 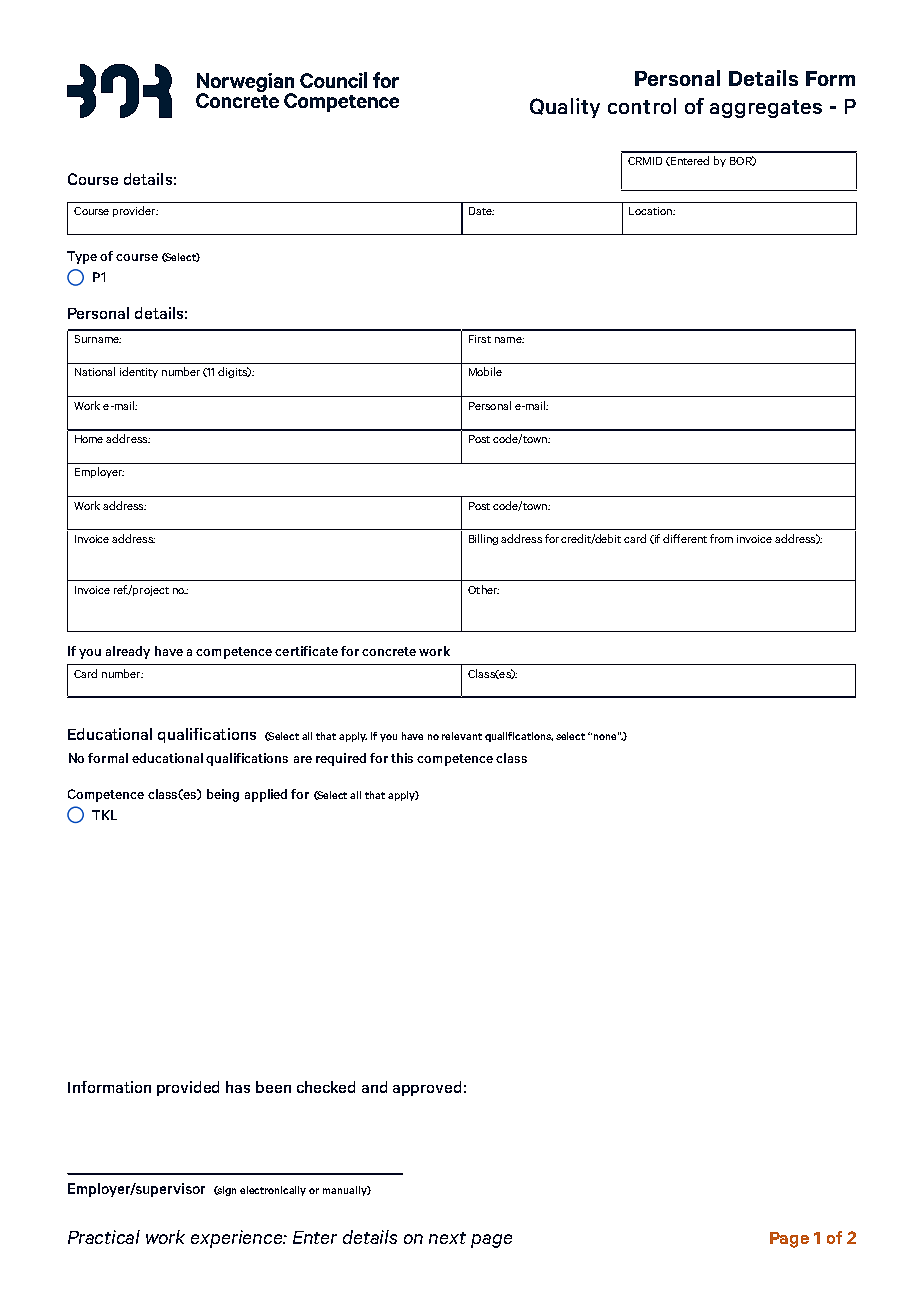 What do you see at coordinates (374, 1087) in the screenshot?
I see `and` at bounding box center [374, 1087].
